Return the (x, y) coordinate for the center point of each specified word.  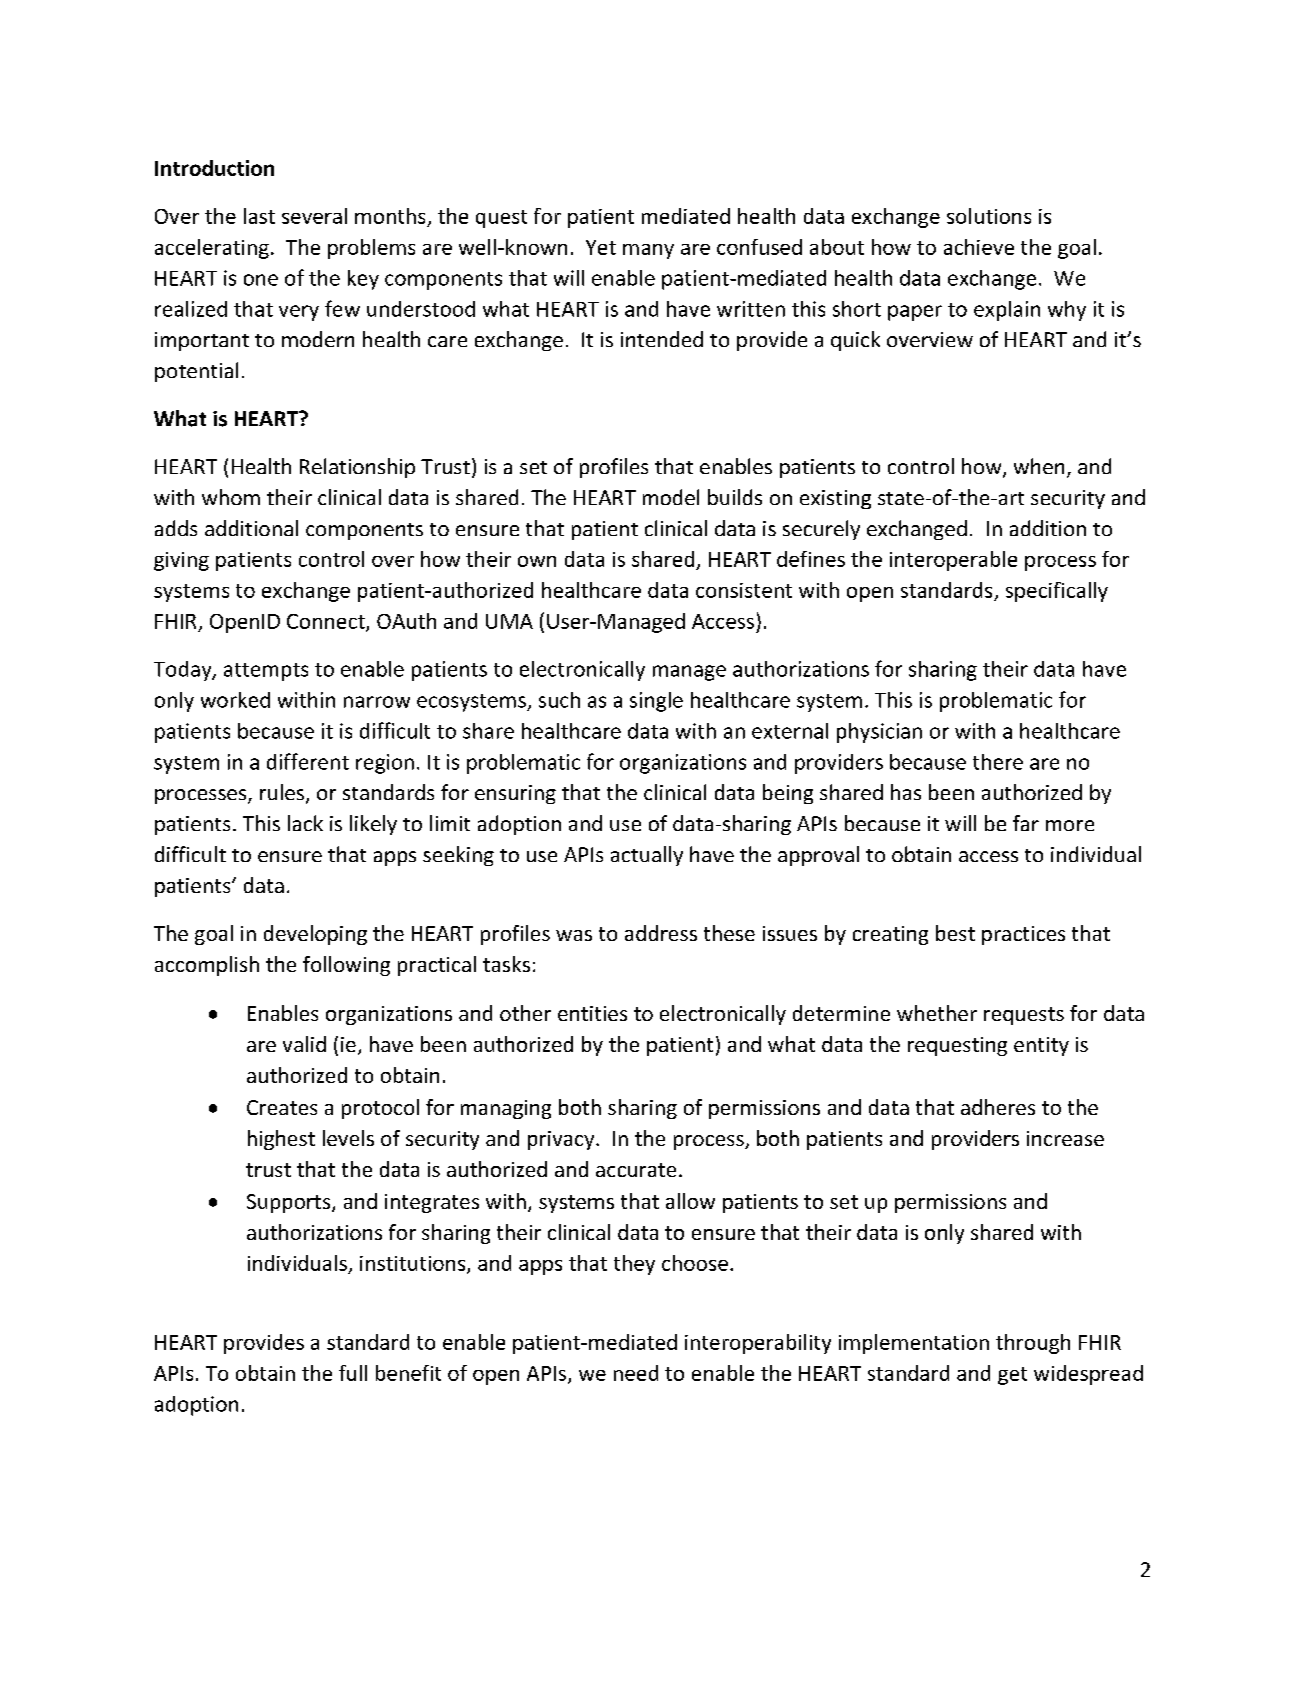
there (998, 762)
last (259, 216)
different (308, 761)
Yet (601, 247)
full (353, 1373)
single (656, 702)
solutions (989, 216)
